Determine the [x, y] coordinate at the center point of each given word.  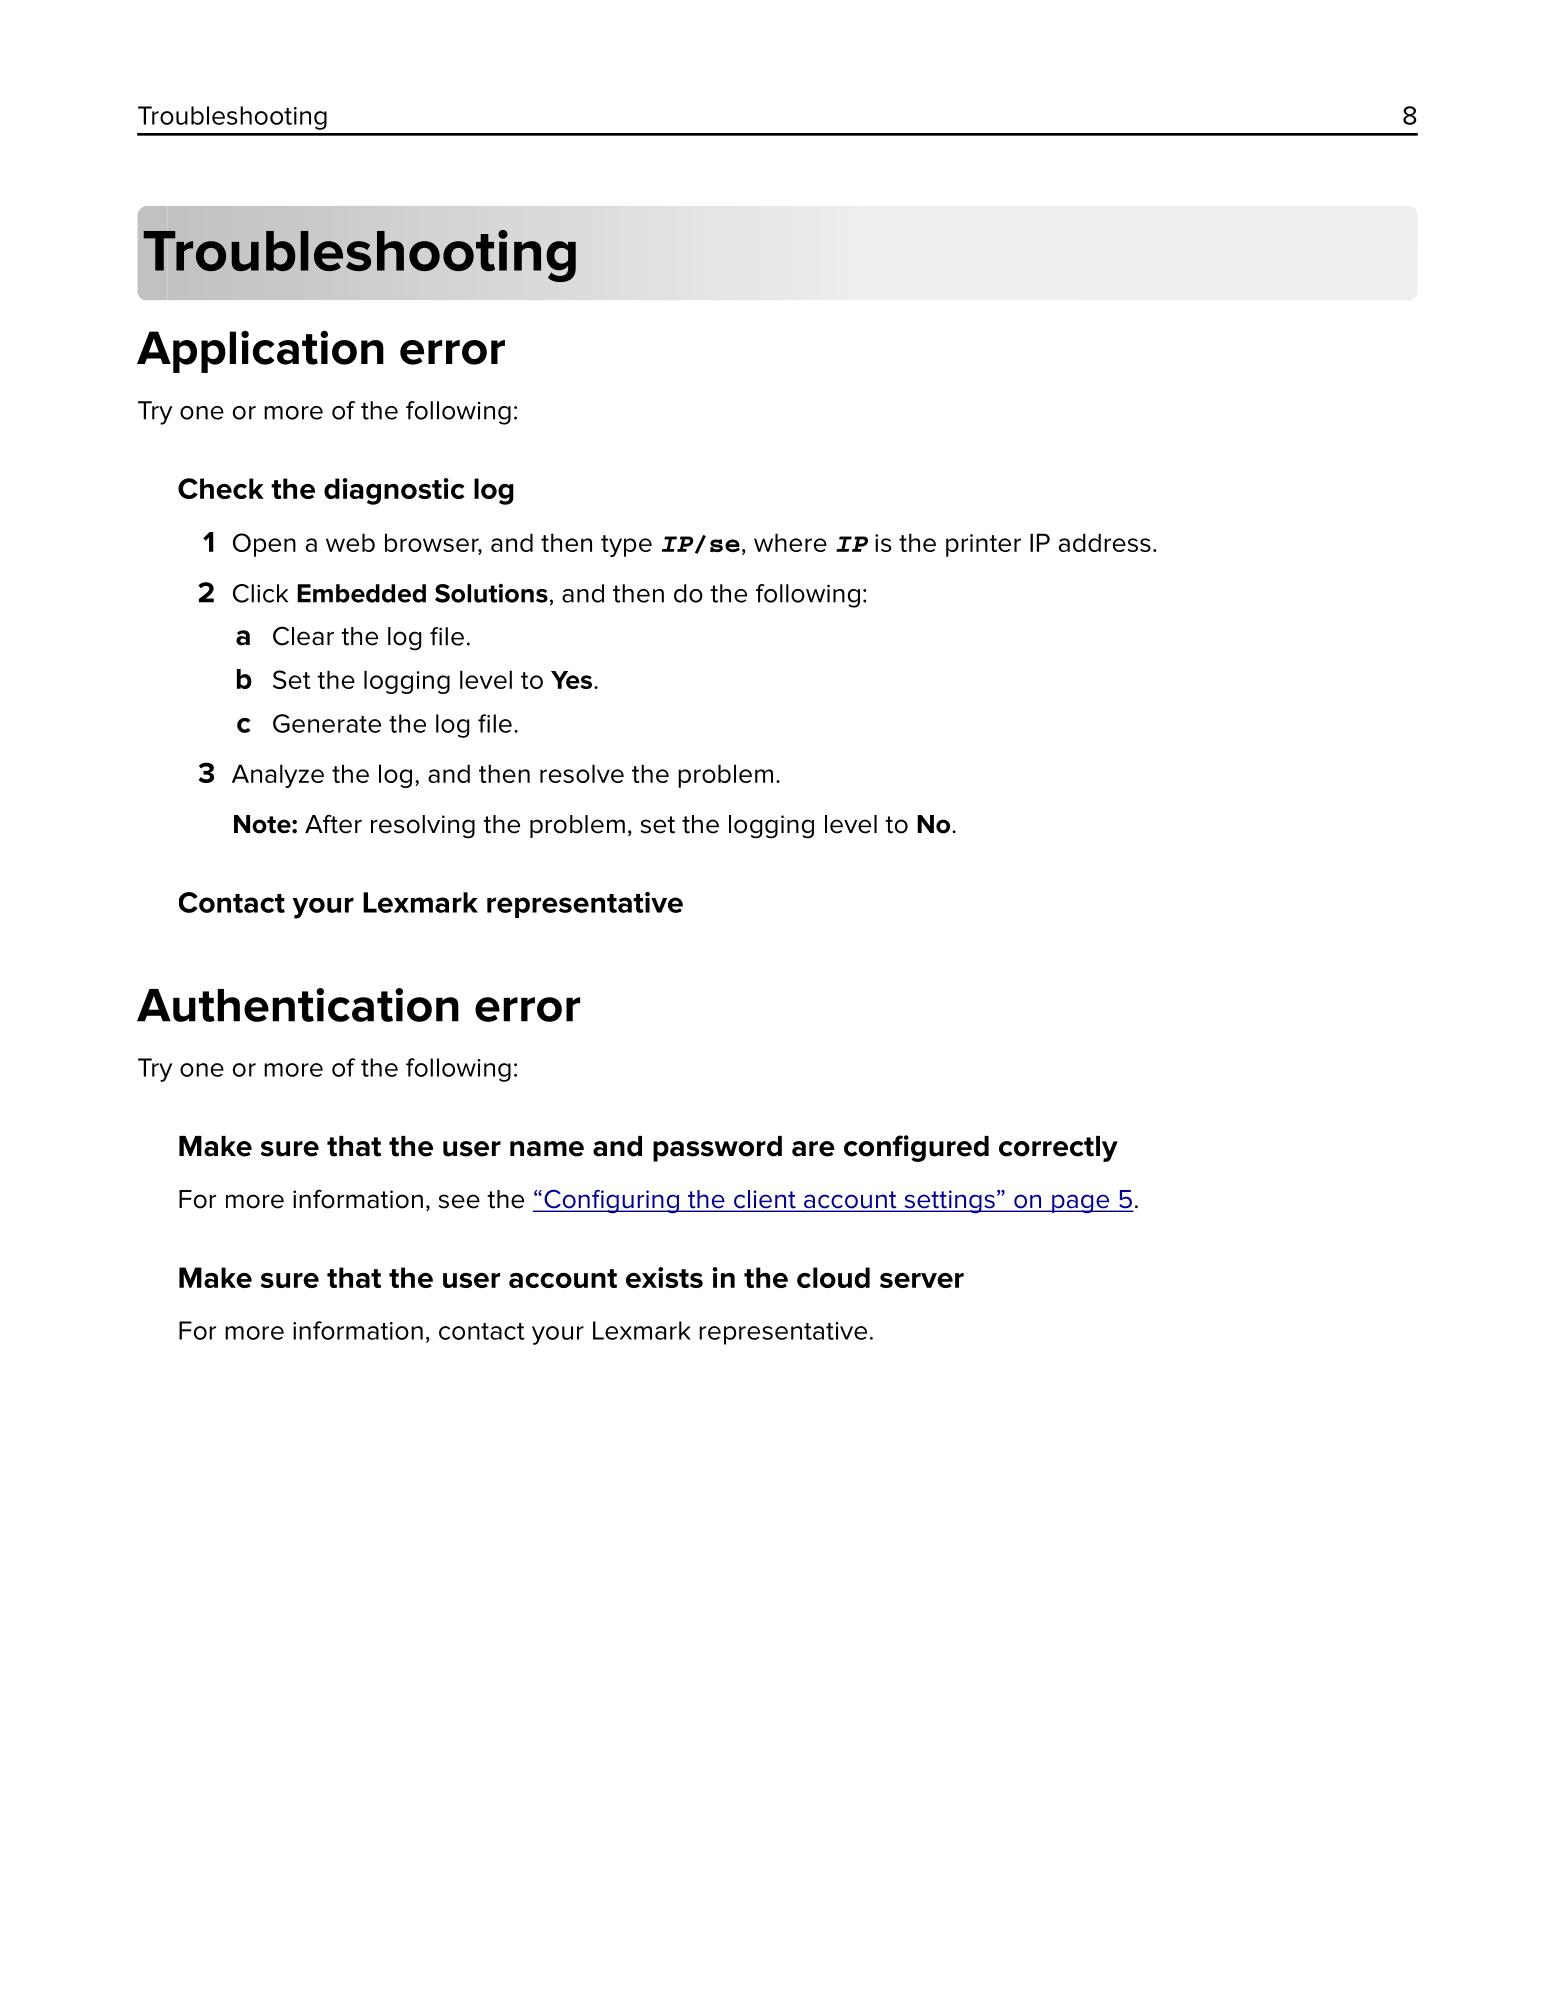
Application [260, 351]
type [626, 546]
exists [664, 1277]
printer [983, 545]
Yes [573, 680]
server [922, 1280]
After [333, 824]
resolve [582, 773]
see [459, 1201]
